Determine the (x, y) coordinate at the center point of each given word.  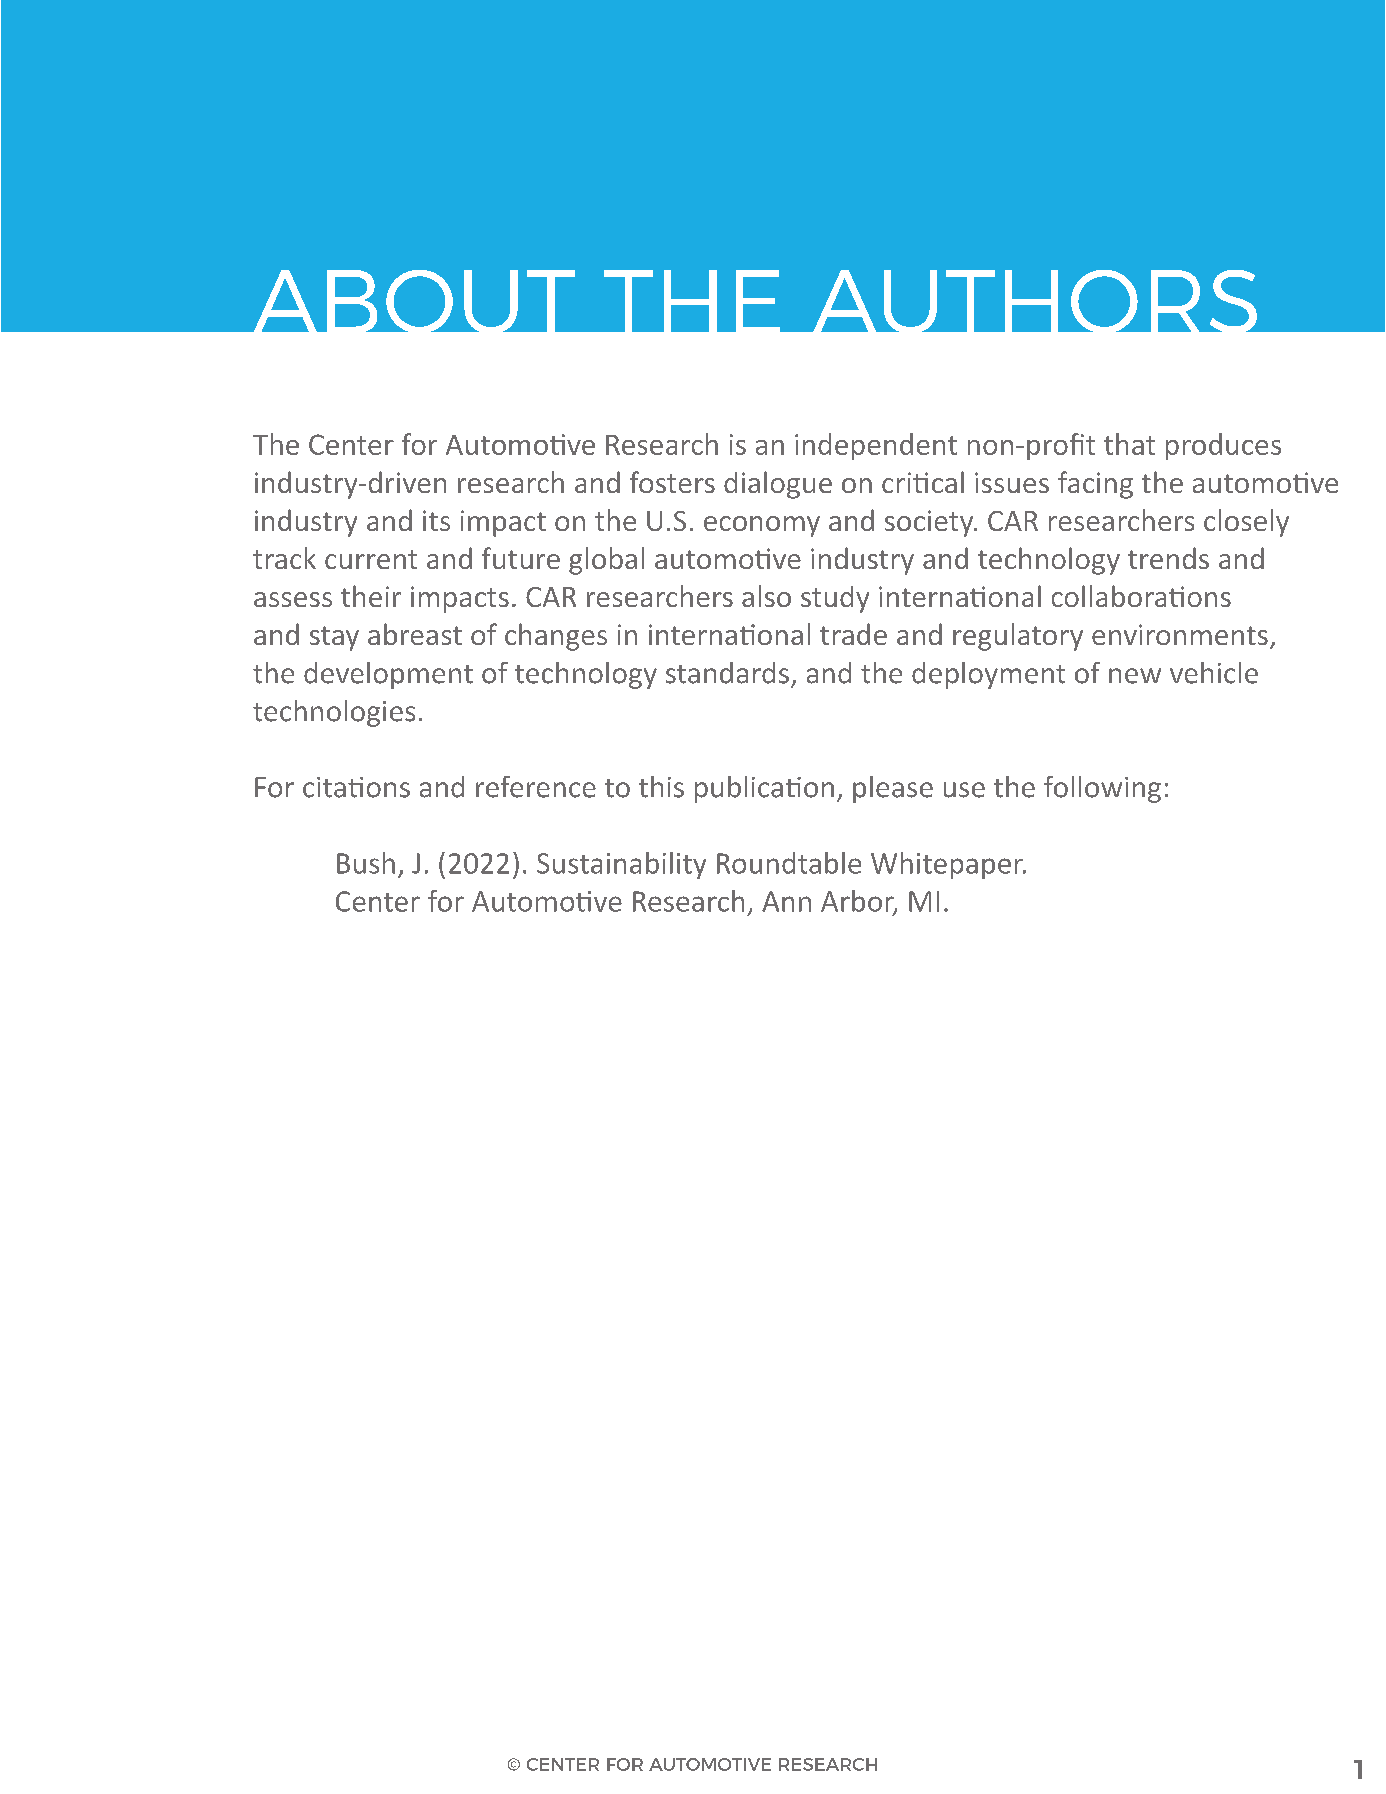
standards (727, 673)
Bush (366, 863)
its (436, 520)
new (1135, 676)
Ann (786, 901)
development (388, 675)
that (1129, 444)
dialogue (778, 485)
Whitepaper (948, 865)
